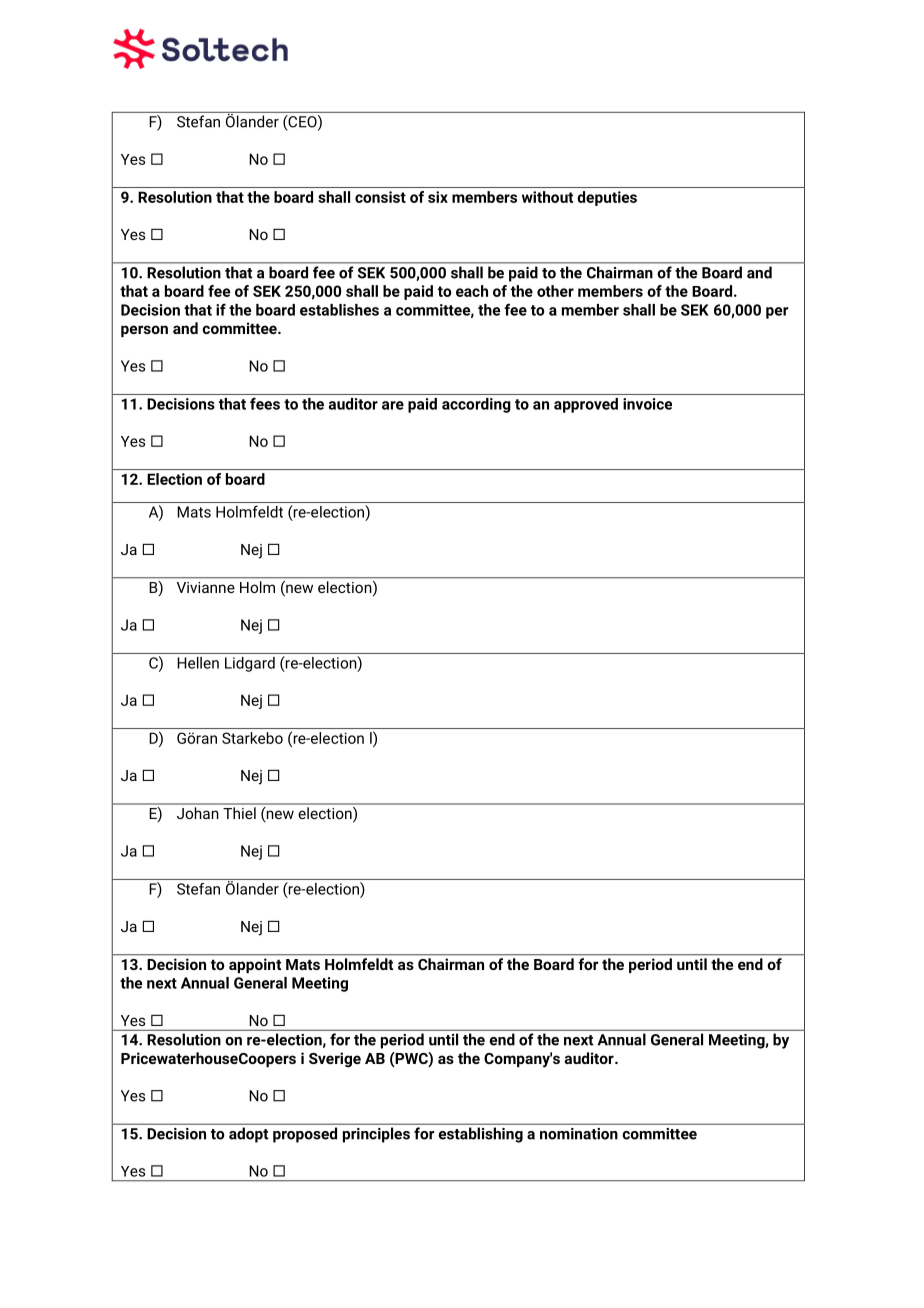 This page has width=924, height=1308. Describe the element at coordinates (380, 197) in the page. I see `consist` at that location.
